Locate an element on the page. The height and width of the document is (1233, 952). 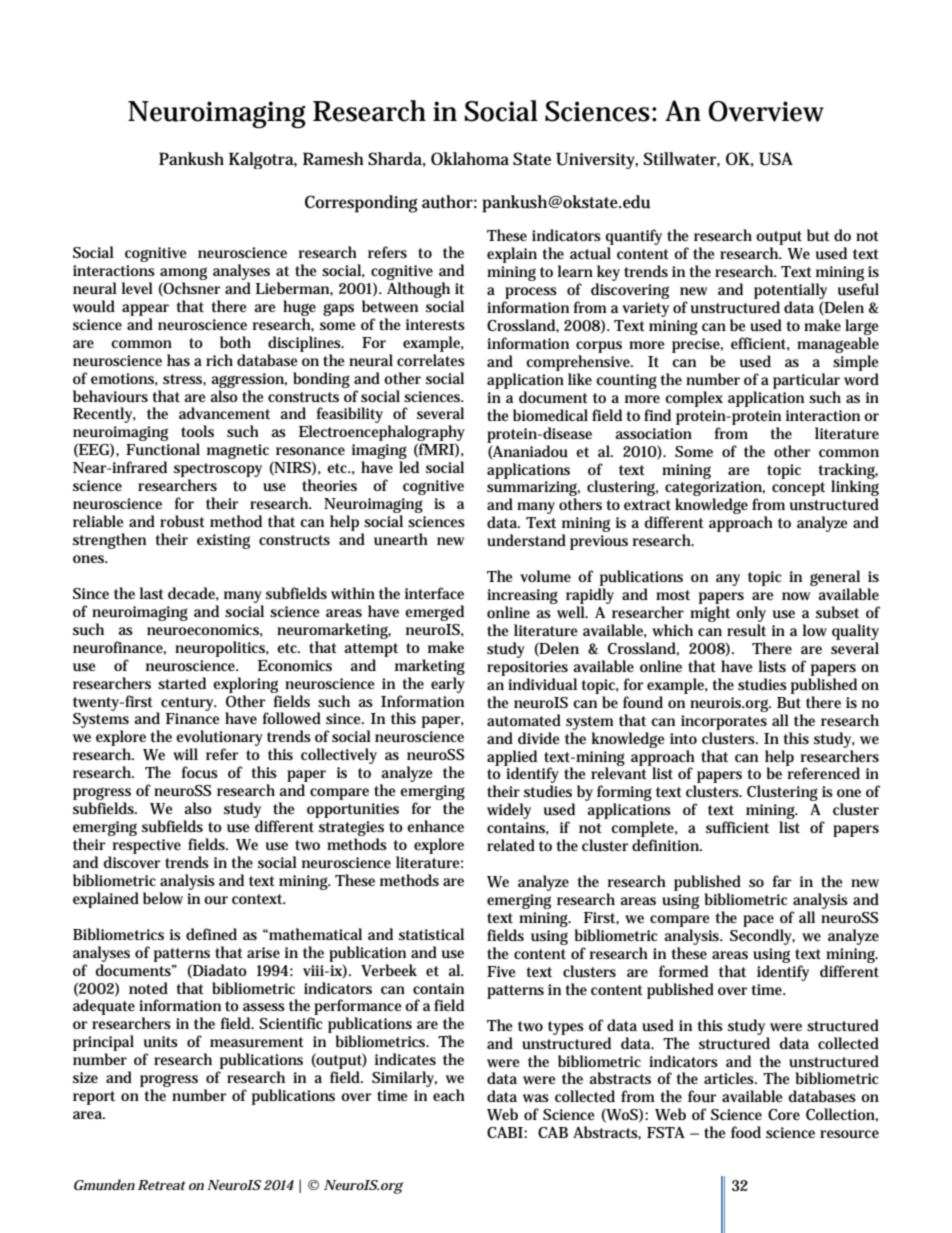
repositories is located at coordinates (527, 668).
